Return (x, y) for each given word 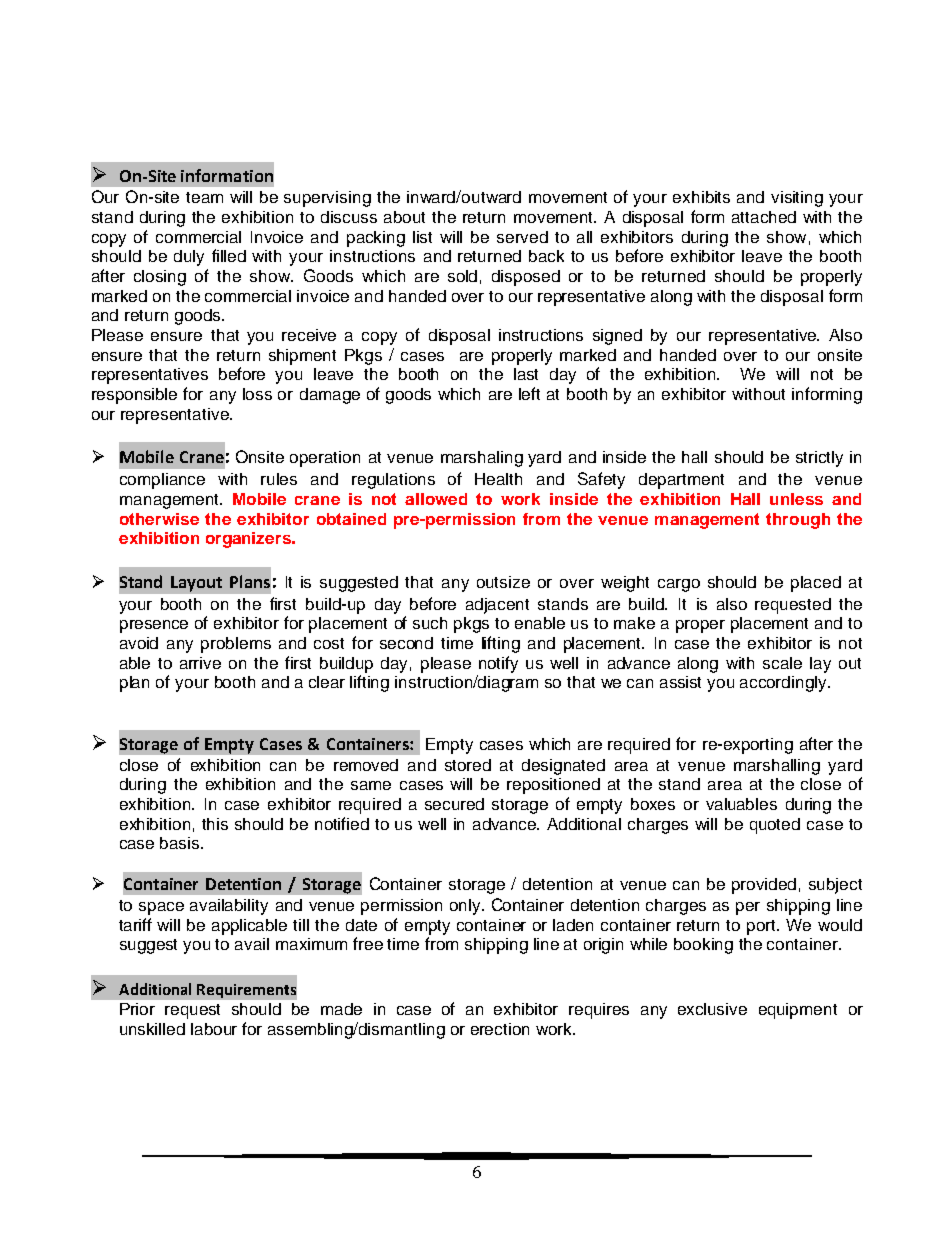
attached (764, 217)
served (522, 237)
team (204, 197)
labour (214, 1029)
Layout (196, 584)
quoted (775, 826)
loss (257, 394)
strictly (819, 459)
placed (816, 584)
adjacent (497, 606)
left (529, 393)
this (215, 824)
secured (454, 804)
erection (500, 1029)
